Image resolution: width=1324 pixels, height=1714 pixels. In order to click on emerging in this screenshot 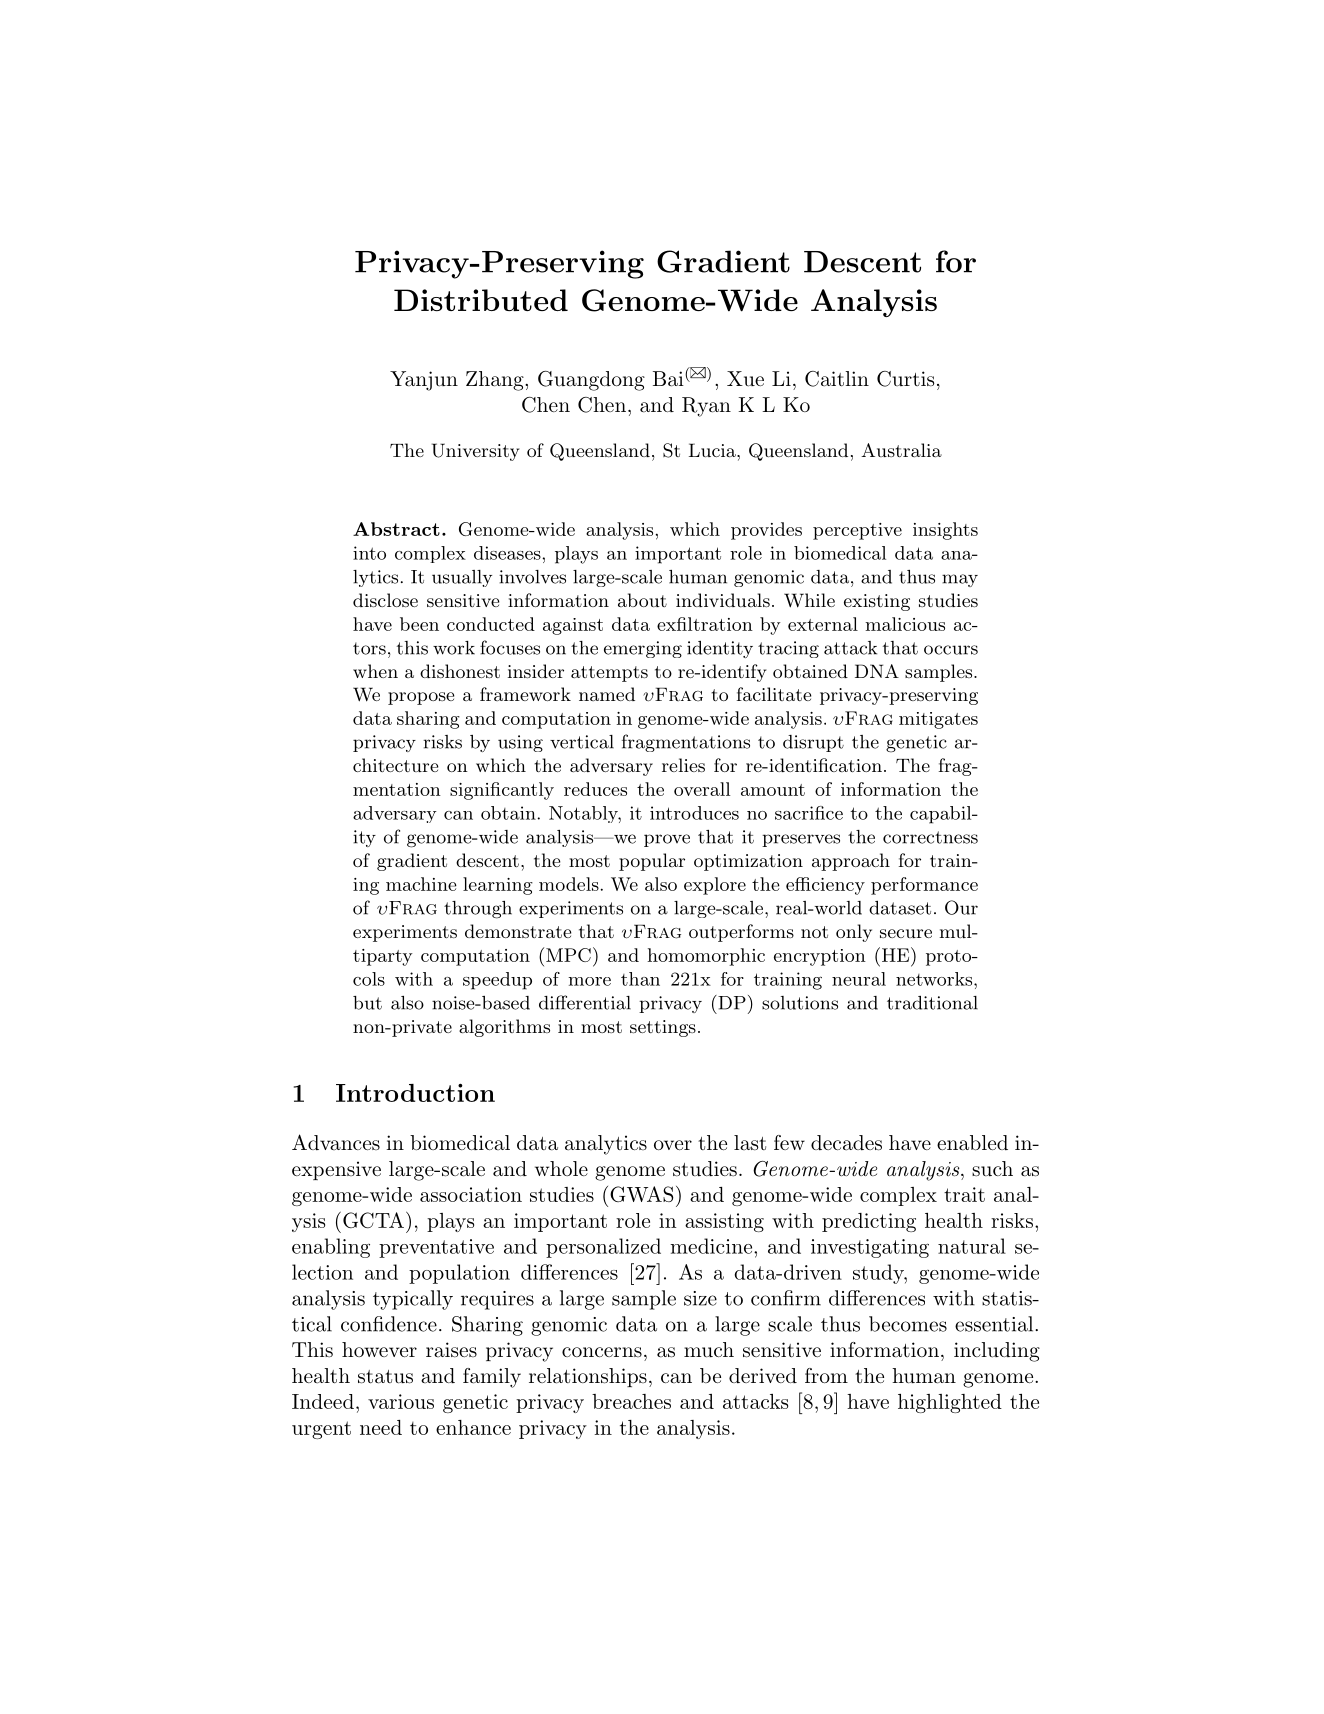, I will do `click(643, 649)`.
